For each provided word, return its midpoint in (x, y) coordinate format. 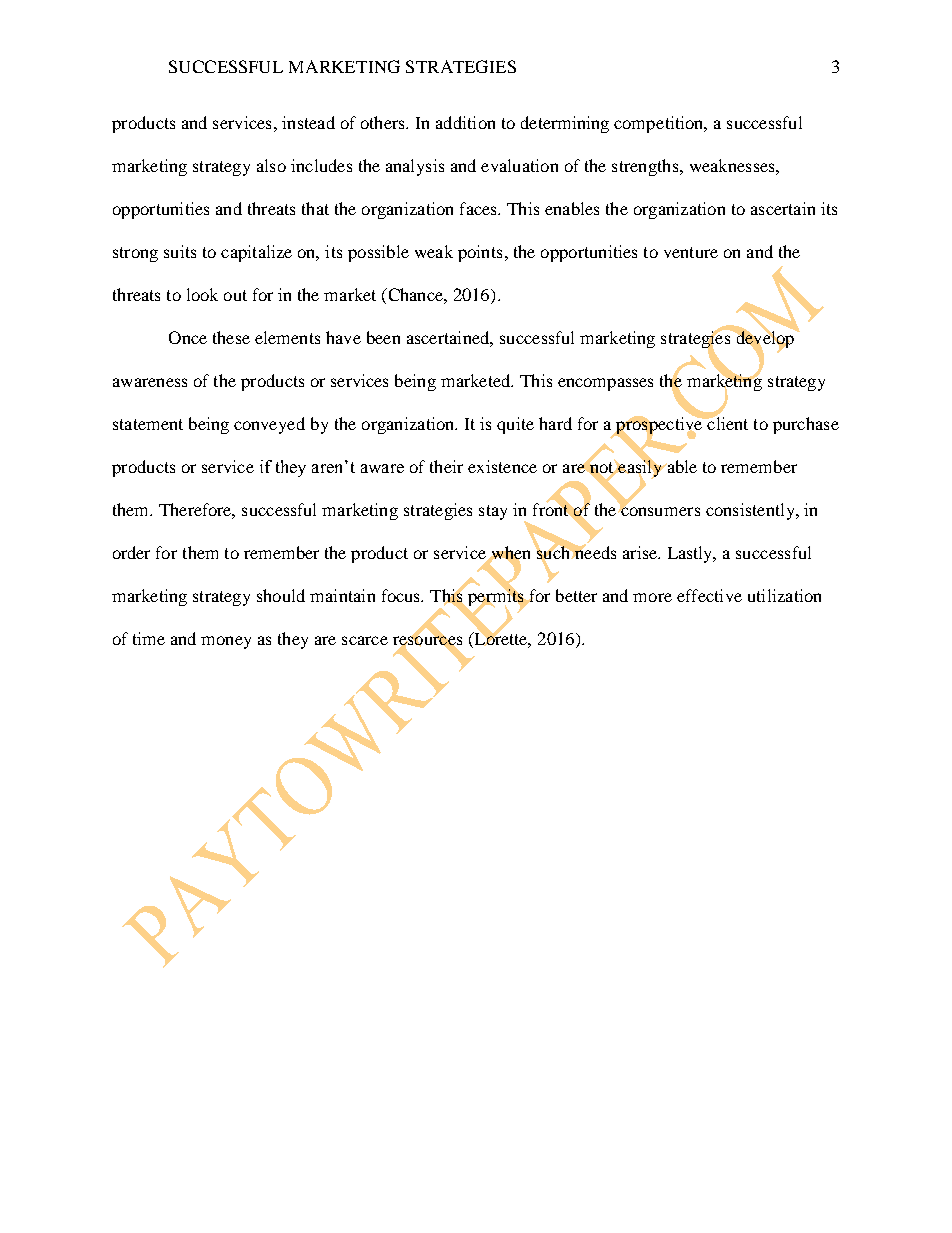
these (231, 337)
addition (465, 122)
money (226, 642)
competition (660, 124)
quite (515, 425)
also (271, 165)
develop (765, 339)
